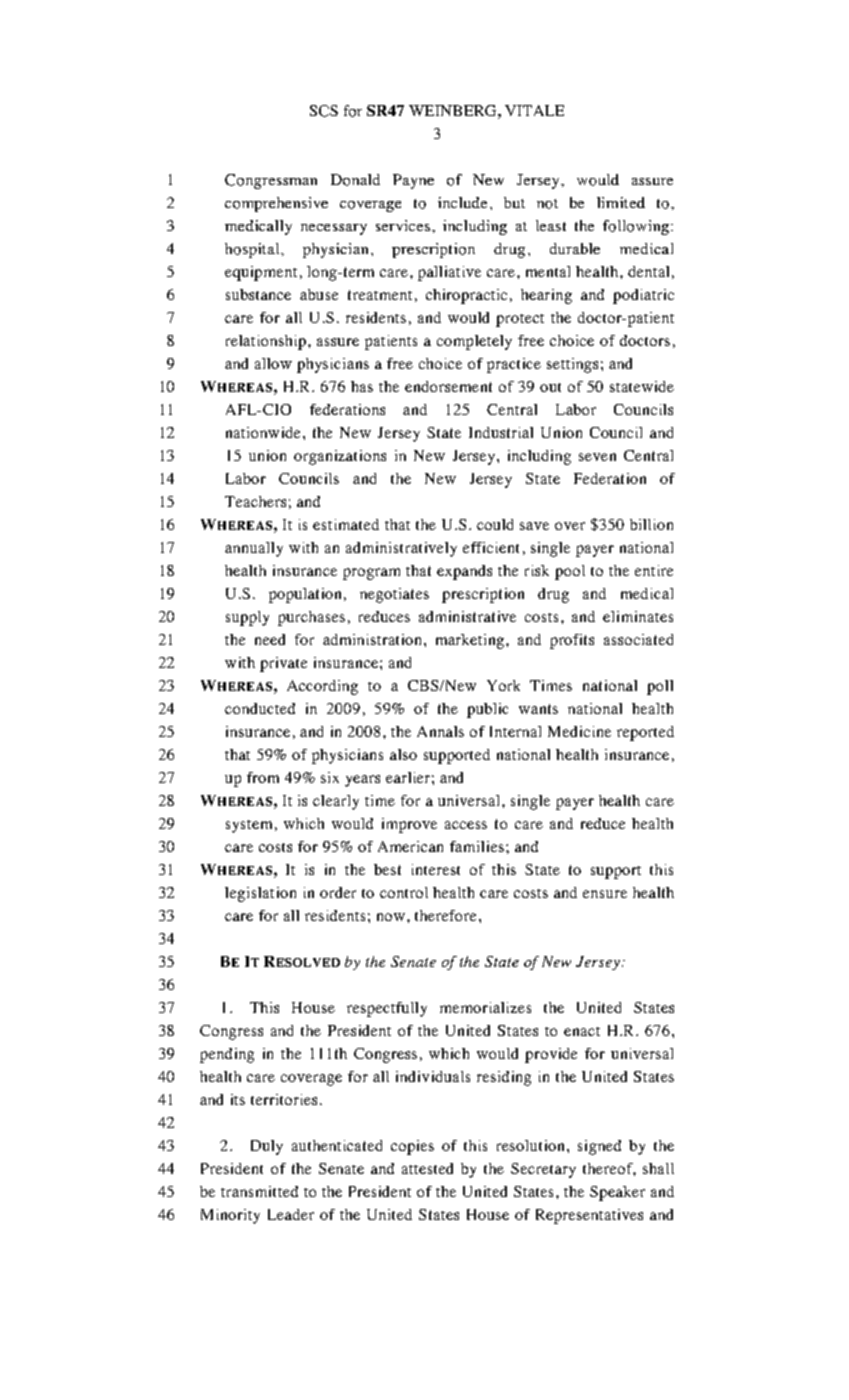  What do you see at coordinates (427, 1168) in the page?
I see `attested` at bounding box center [427, 1168].
